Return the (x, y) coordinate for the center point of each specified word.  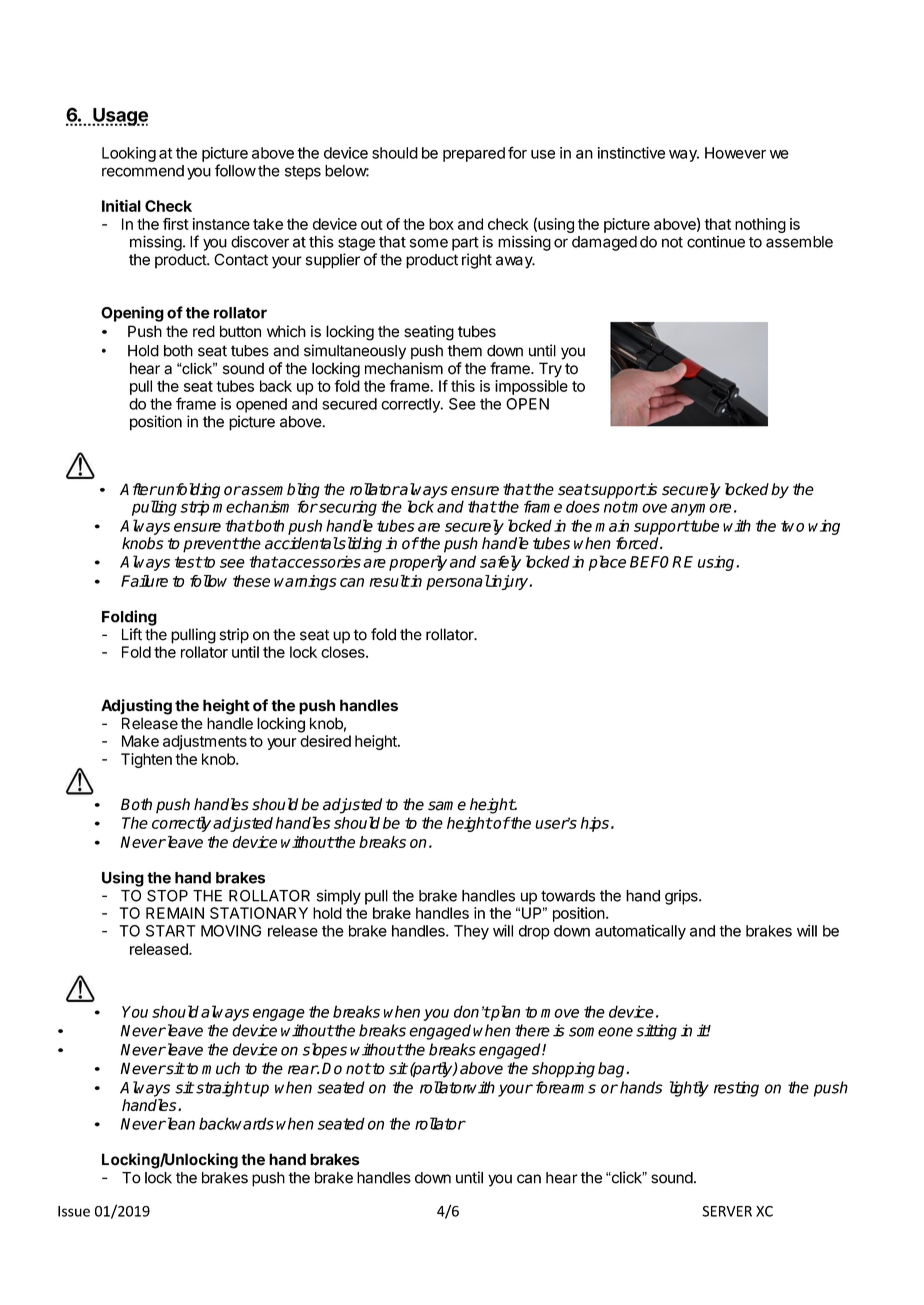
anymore (701, 509)
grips (682, 897)
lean (180, 1123)
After (138, 489)
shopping (563, 1070)
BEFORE (661, 562)
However (735, 153)
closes (344, 652)
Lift (132, 634)
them (464, 351)
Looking (129, 154)
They (471, 932)
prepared (474, 154)
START (171, 931)
